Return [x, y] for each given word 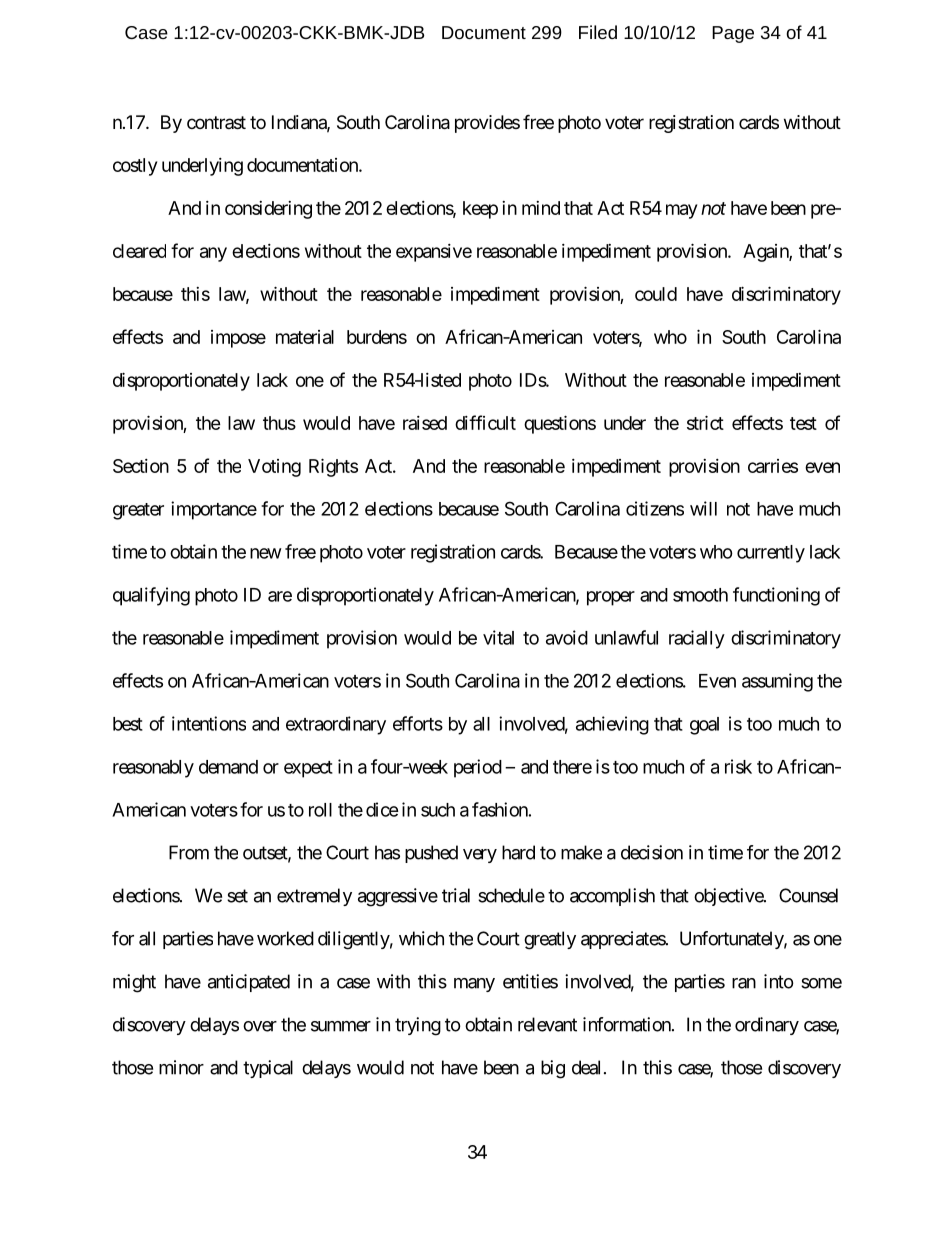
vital [498, 637]
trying [418, 1026]
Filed [598, 32]
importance [214, 510]
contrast [216, 122]
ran [744, 983]
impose [238, 339]
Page [733, 34]
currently [771, 554]
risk [738, 766]
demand [228, 767]
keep [480, 210]
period [478, 768]
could [656, 294]
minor [181, 1067]
